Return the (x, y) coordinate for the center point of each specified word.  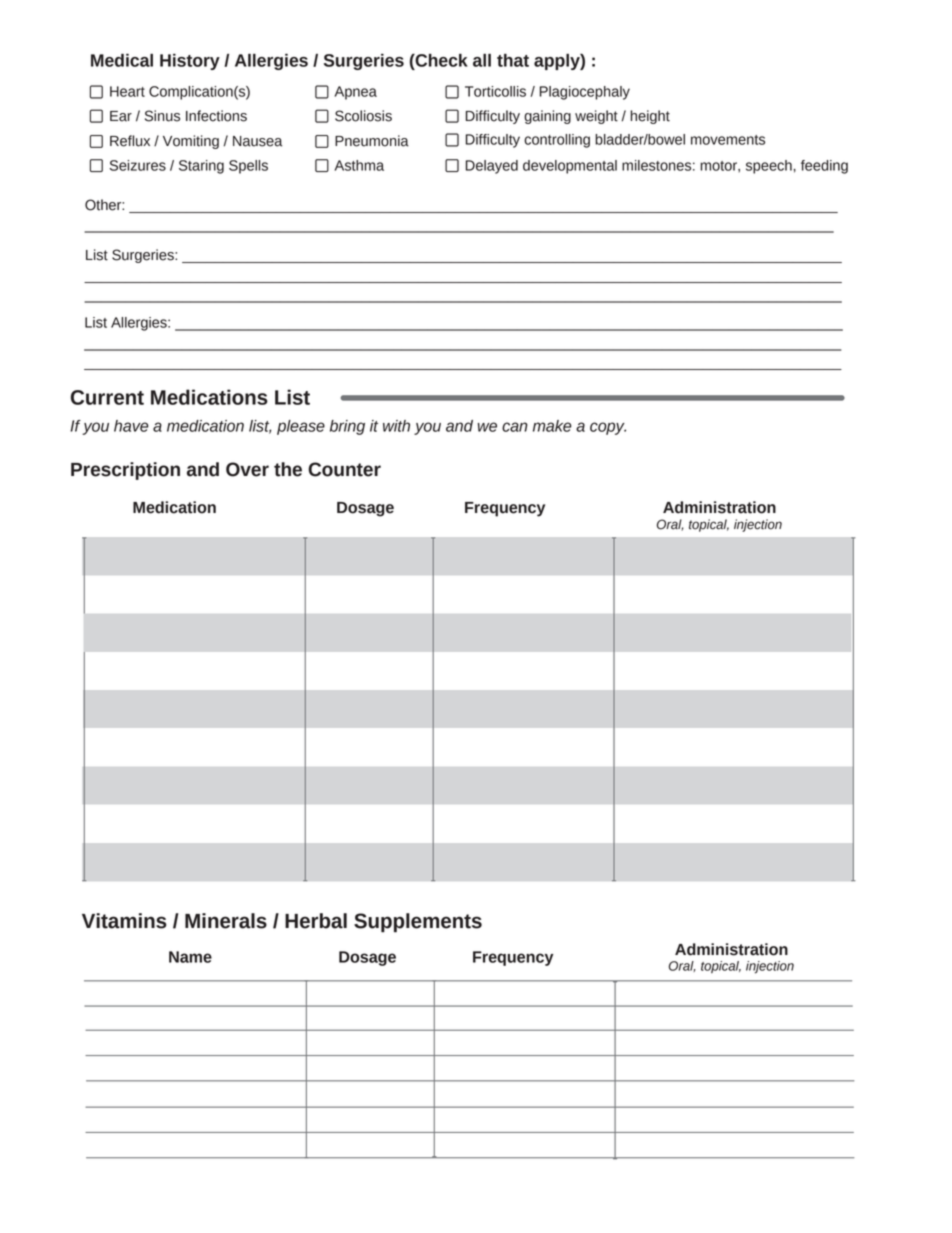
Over (247, 469)
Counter (344, 469)
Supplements (418, 923)
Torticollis (495, 91)
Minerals (226, 921)
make (552, 426)
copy (608, 428)
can (515, 427)
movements (728, 140)
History (190, 62)
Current (107, 397)
